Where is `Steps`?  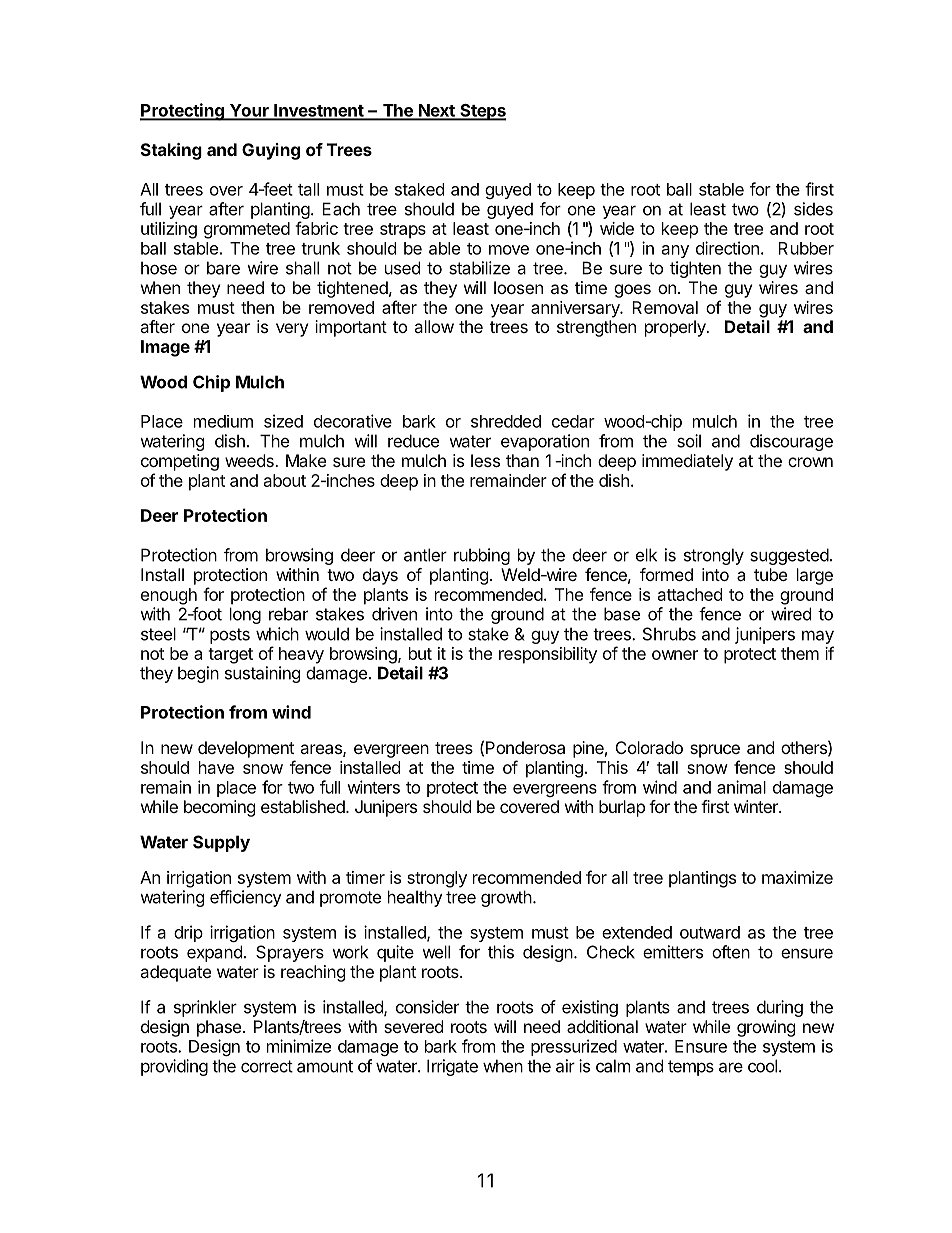
Steps is located at coordinates (482, 112).
